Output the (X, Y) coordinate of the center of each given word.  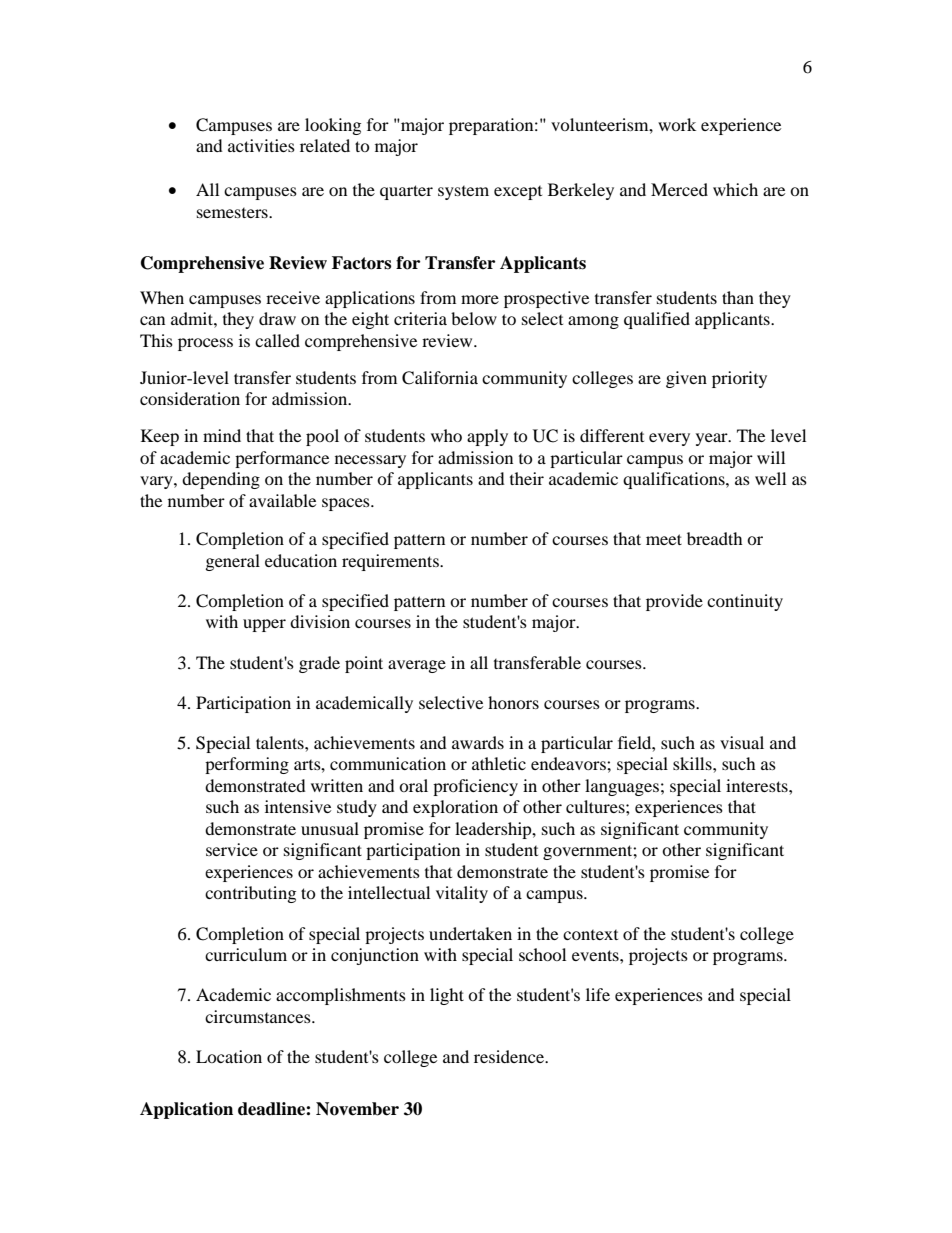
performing (247, 765)
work (677, 124)
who (446, 435)
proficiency (475, 787)
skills (693, 763)
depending (221, 480)
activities (261, 145)
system (463, 193)
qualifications (675, 480)
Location (229, 1056)
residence (510, 1056)
